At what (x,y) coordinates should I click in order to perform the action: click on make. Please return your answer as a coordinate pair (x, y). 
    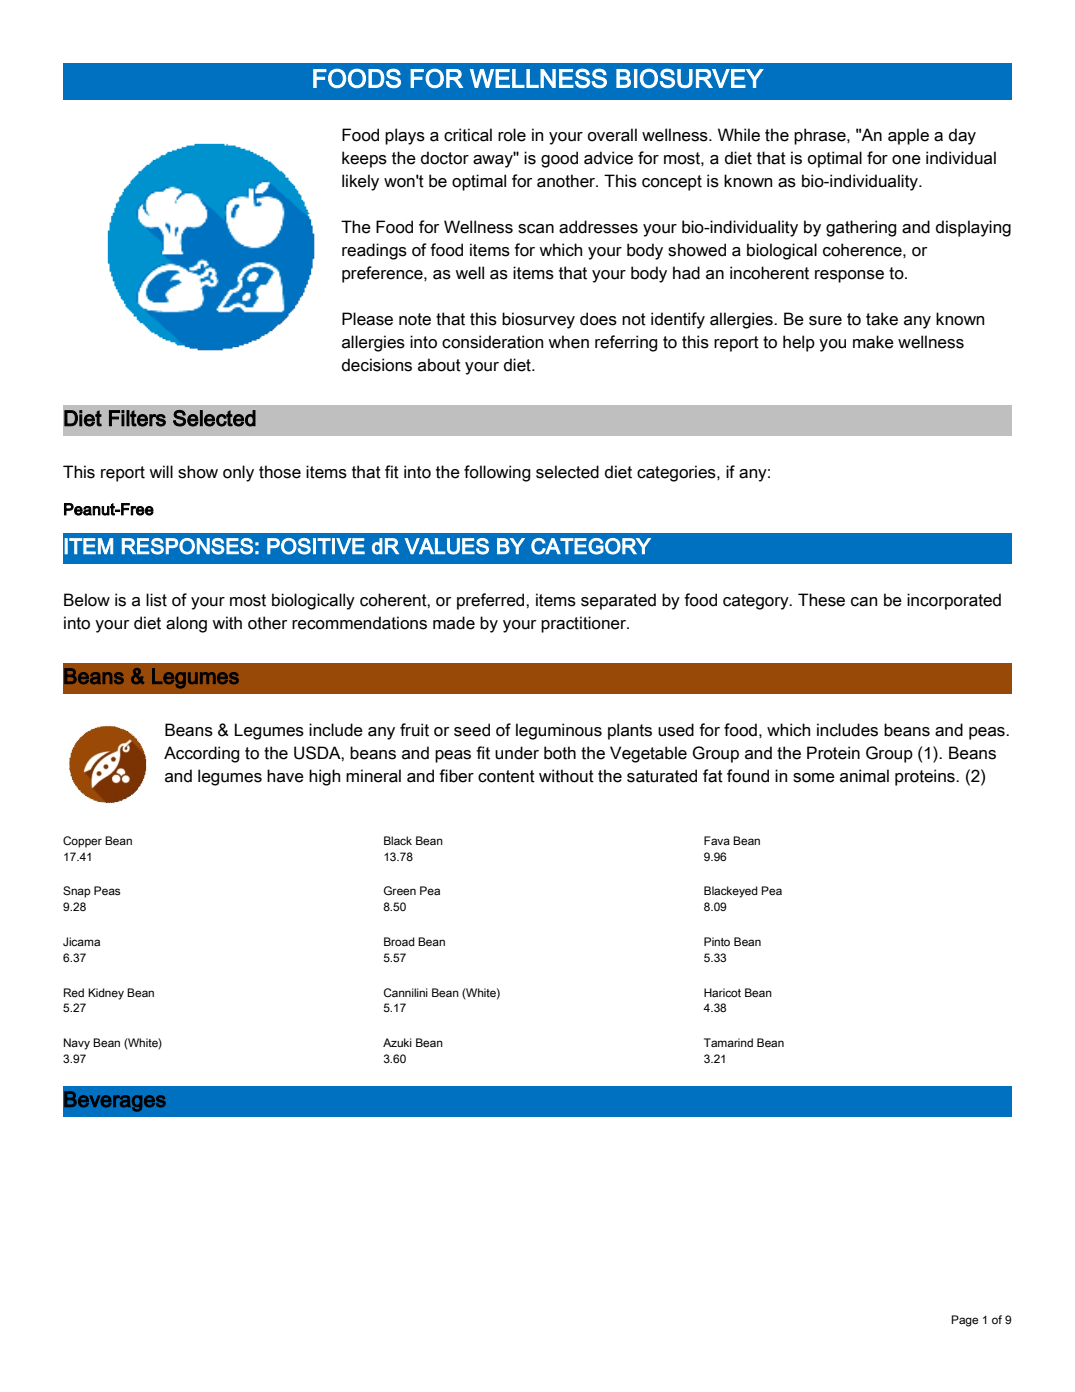
    Looking at the image, I should click on (873, 342).
